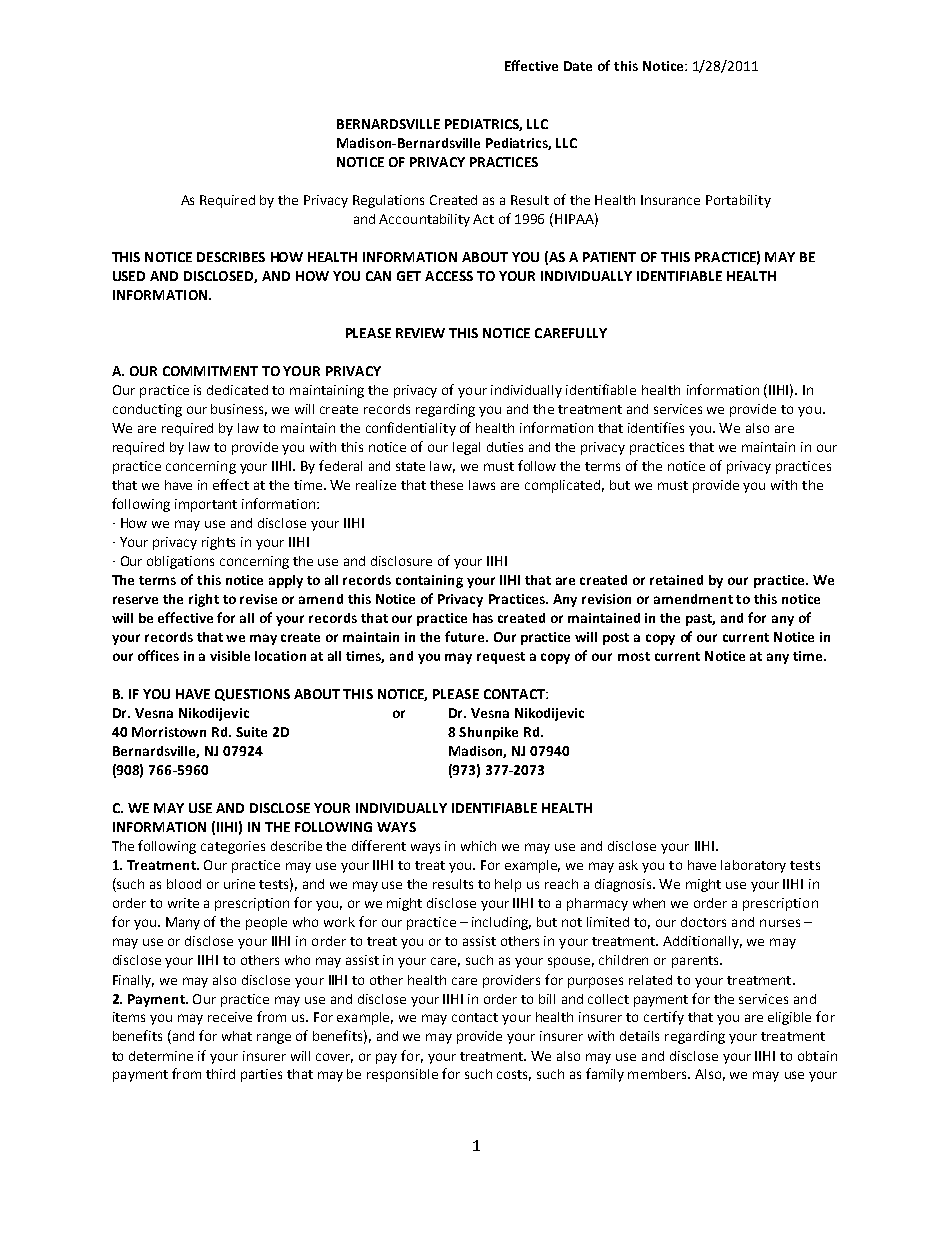 The image size is (952, 1233). Describe the element at coordinates (180, 562) in the image. I see `obligations` at that location.
